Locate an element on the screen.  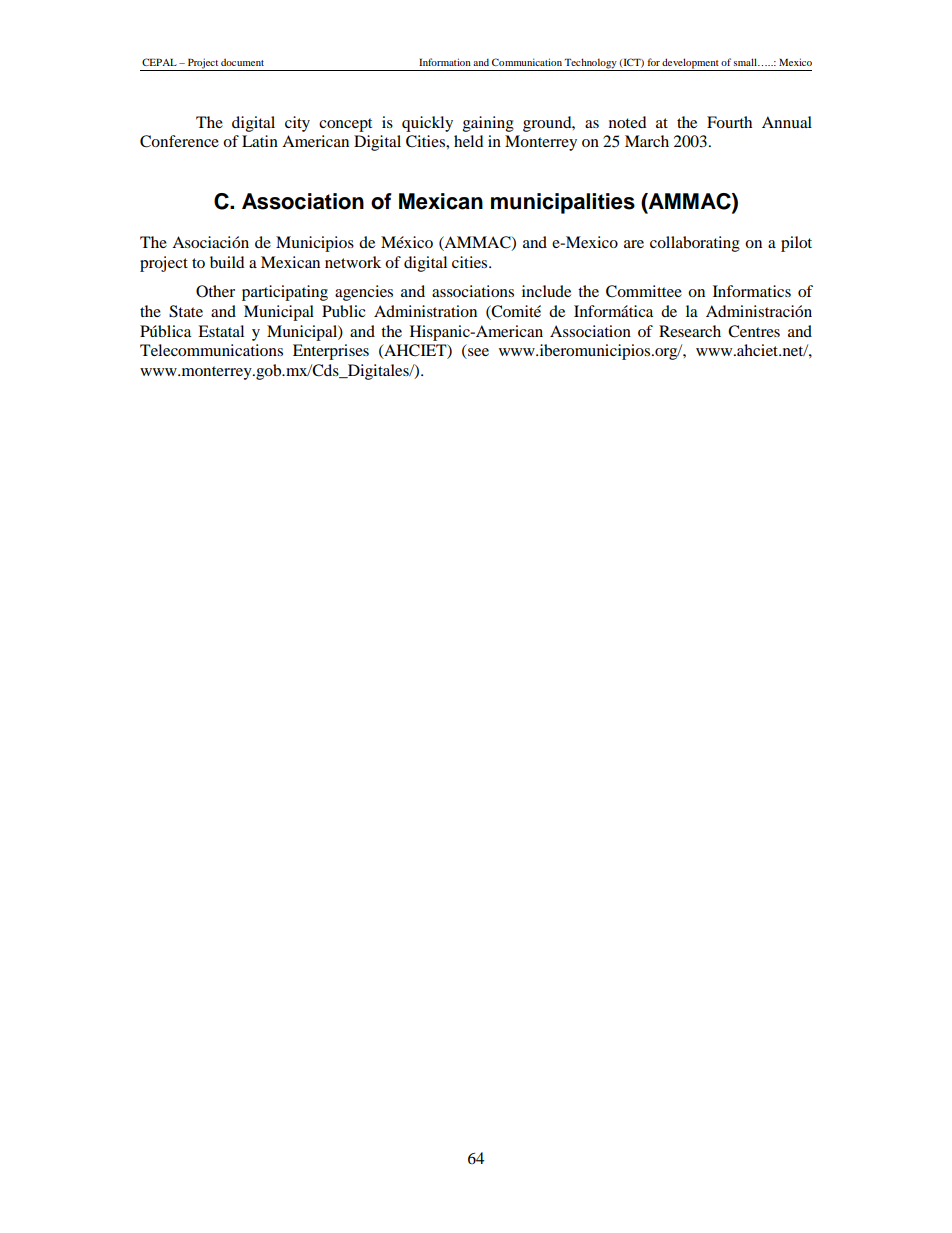
Committee is located at coordinates (644, 291).
